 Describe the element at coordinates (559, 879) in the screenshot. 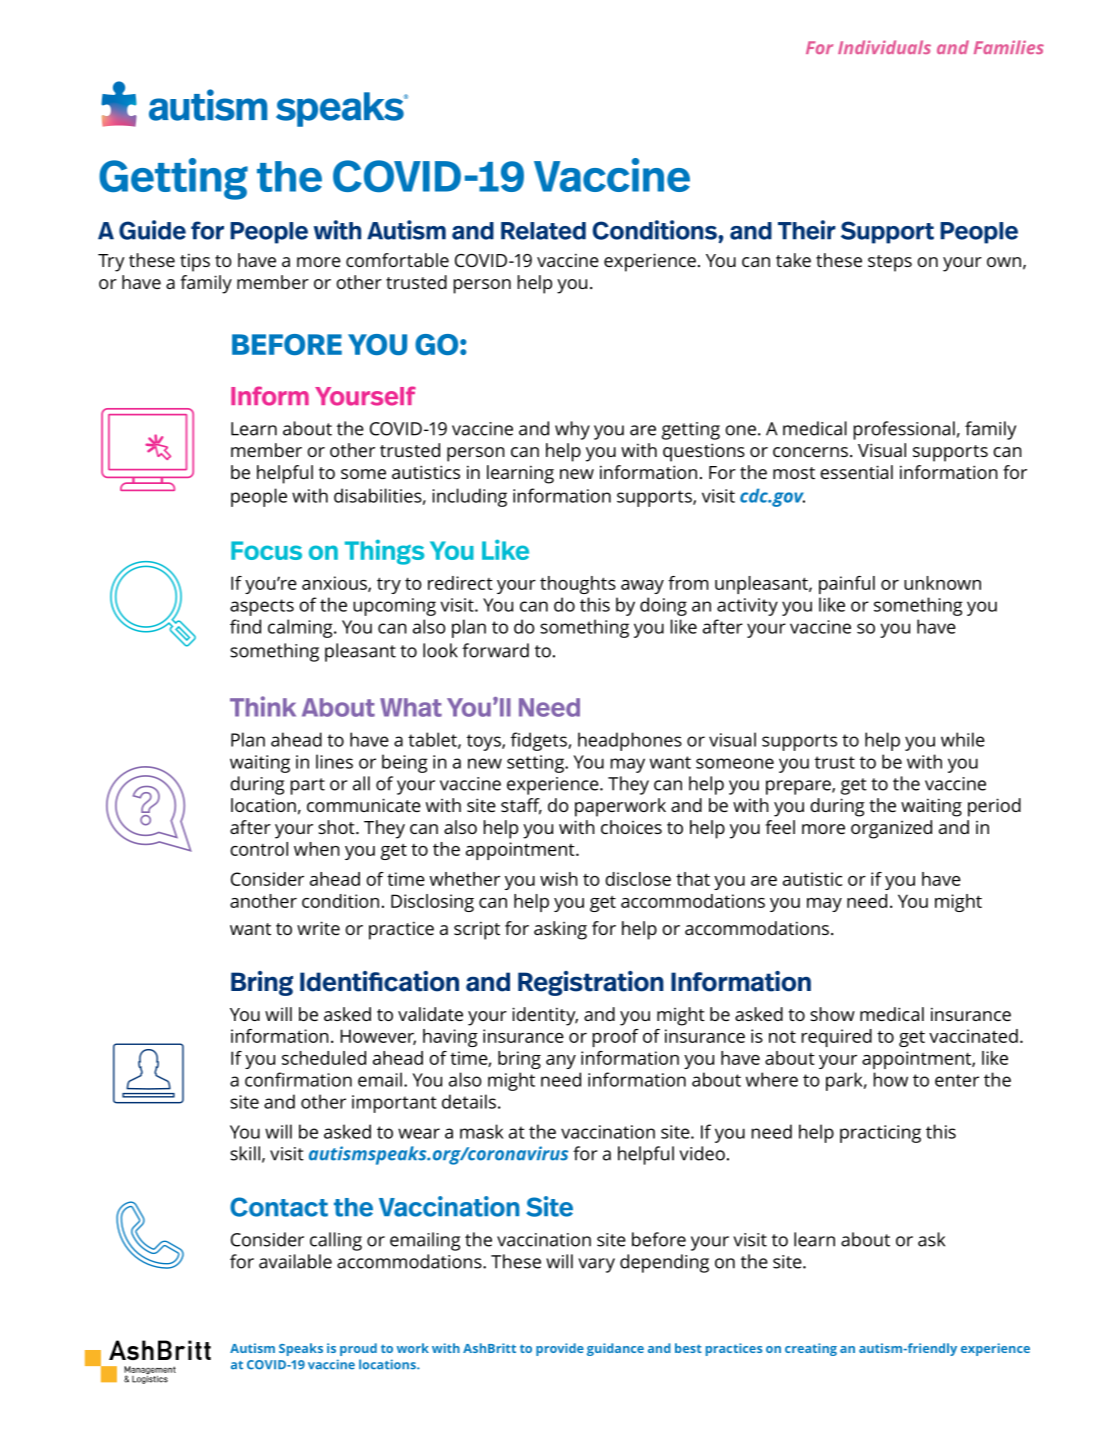

I see `wish` at that location.
